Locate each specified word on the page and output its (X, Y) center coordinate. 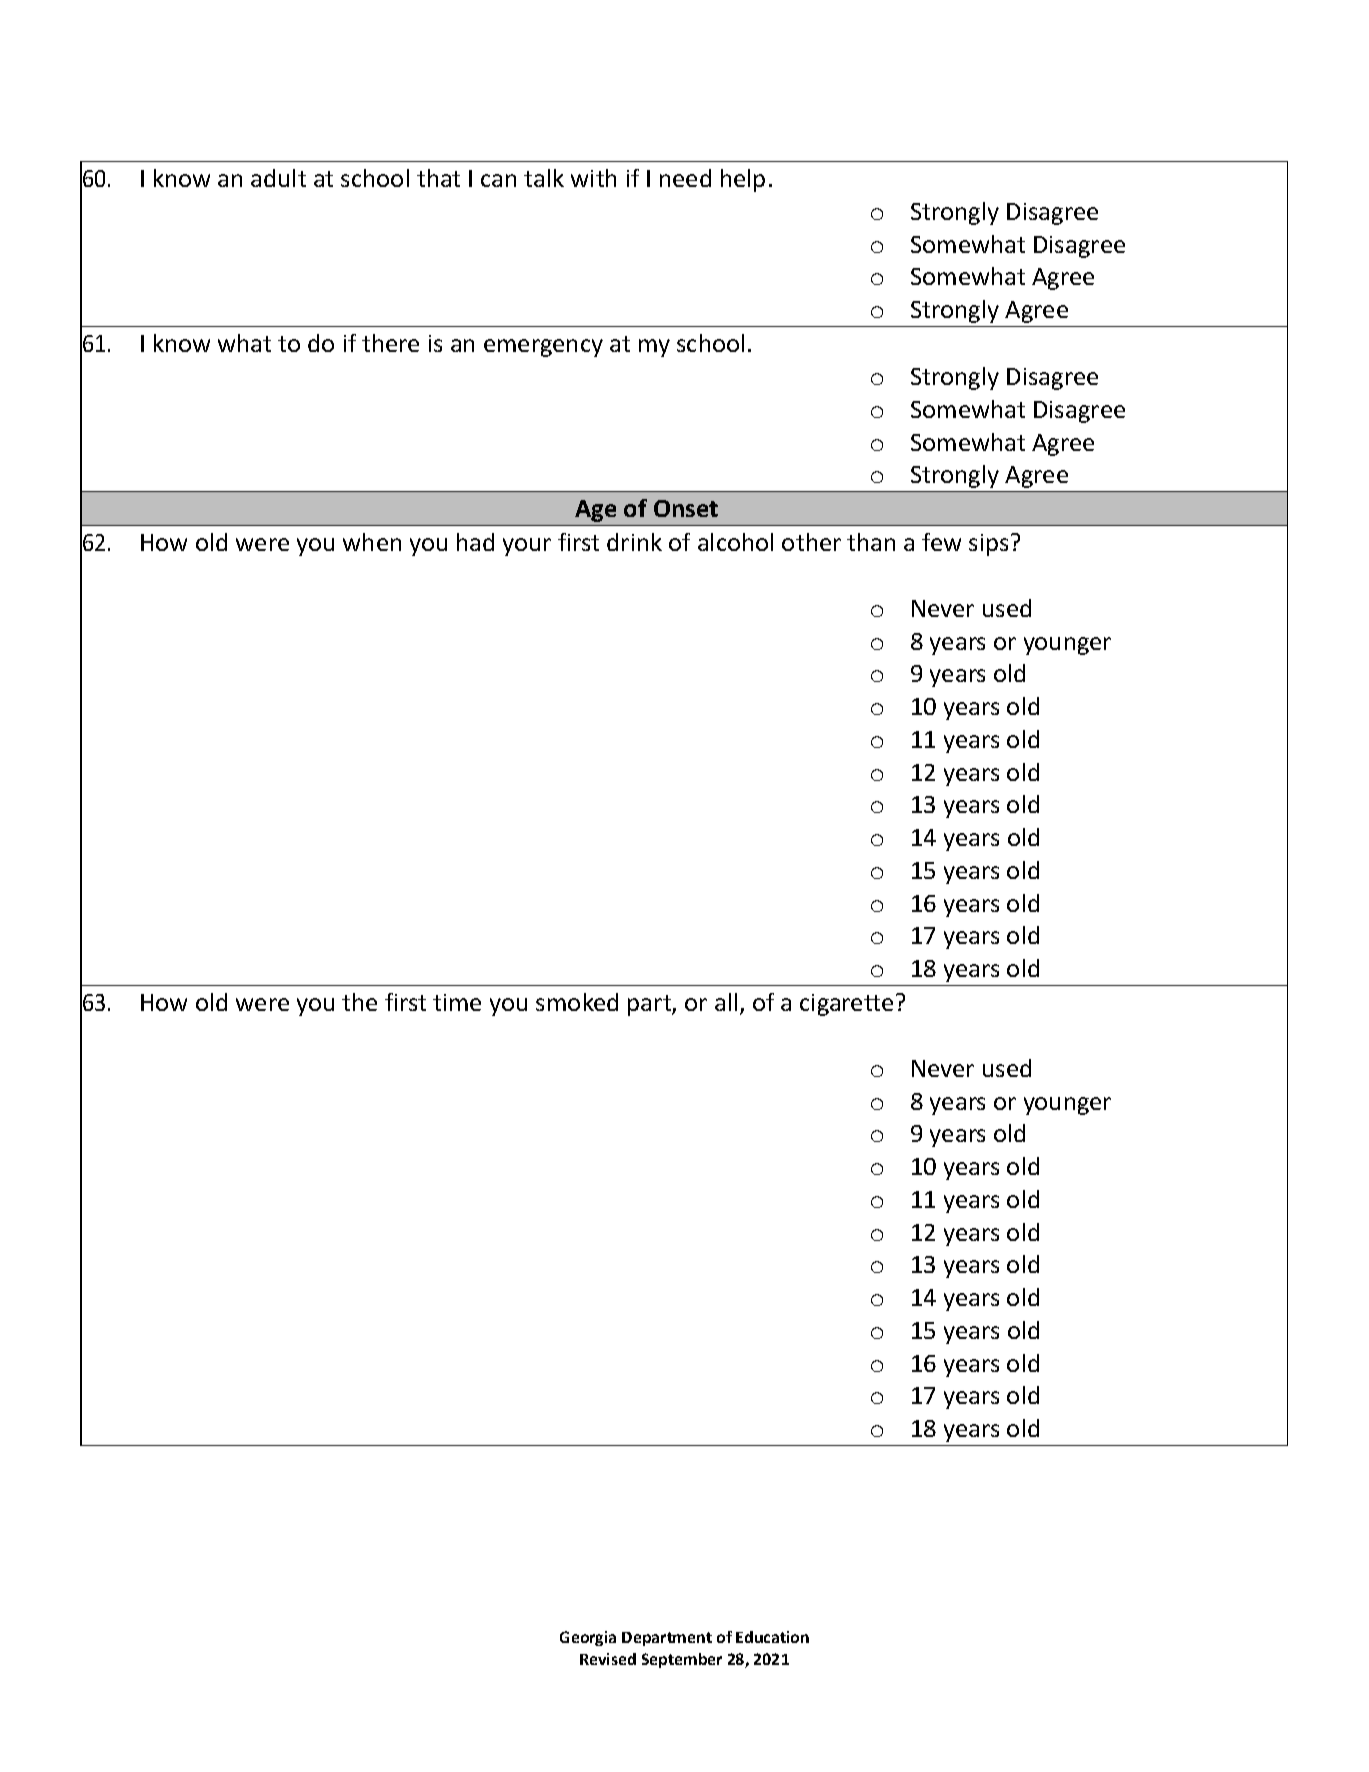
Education (772, 1637)
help (743, 180)
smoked (577, 1002)
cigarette (846, 1005)
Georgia (588, 1638)
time (457, 1002)
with (593, 178)
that (438, 178)
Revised (608, 1659)
